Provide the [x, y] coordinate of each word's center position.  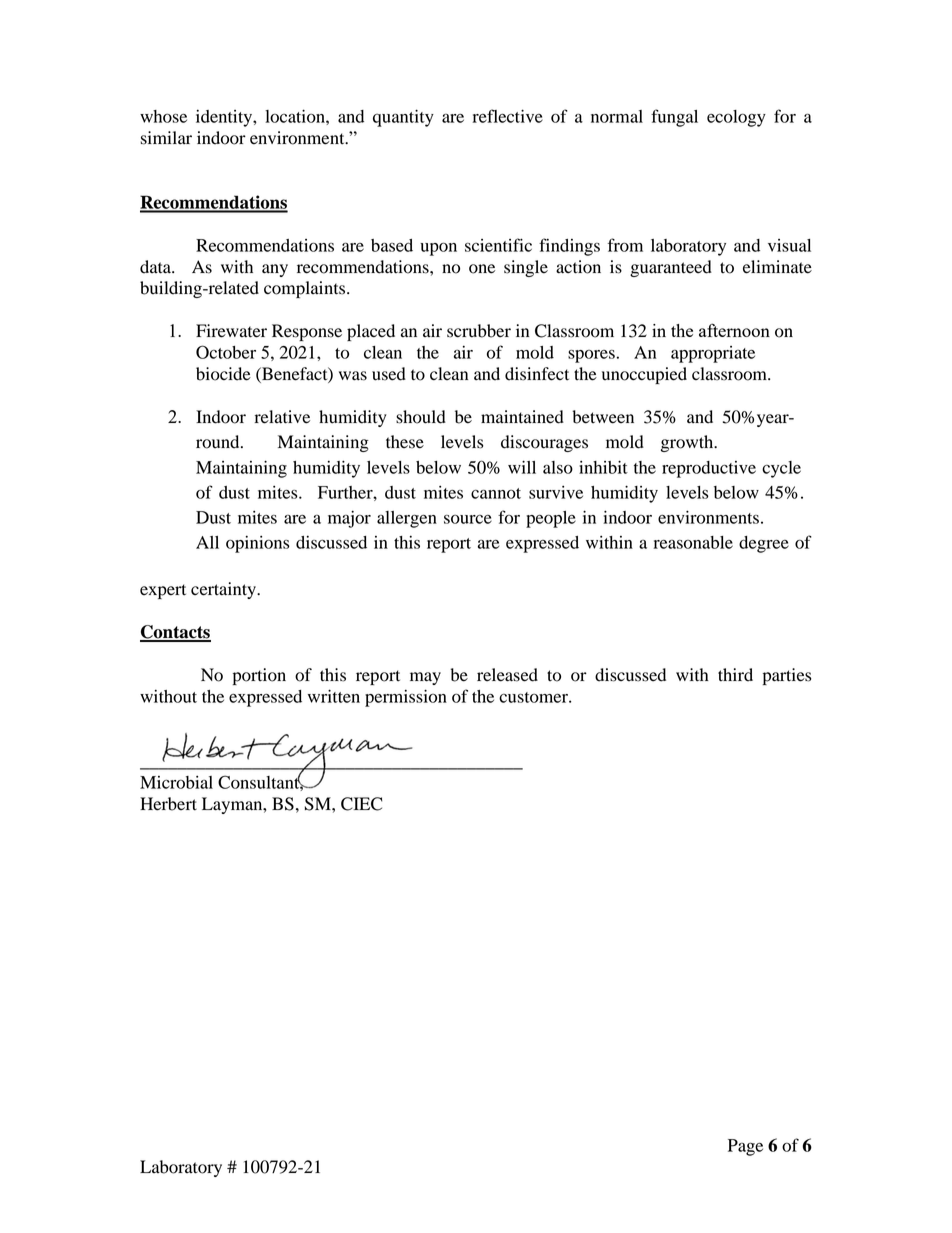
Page [745, 1147]
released [507, 675]
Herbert [168, 804]
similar [166, 138]
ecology [736, 118]
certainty [224, 590]
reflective [508, 116]
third [735, 675]
